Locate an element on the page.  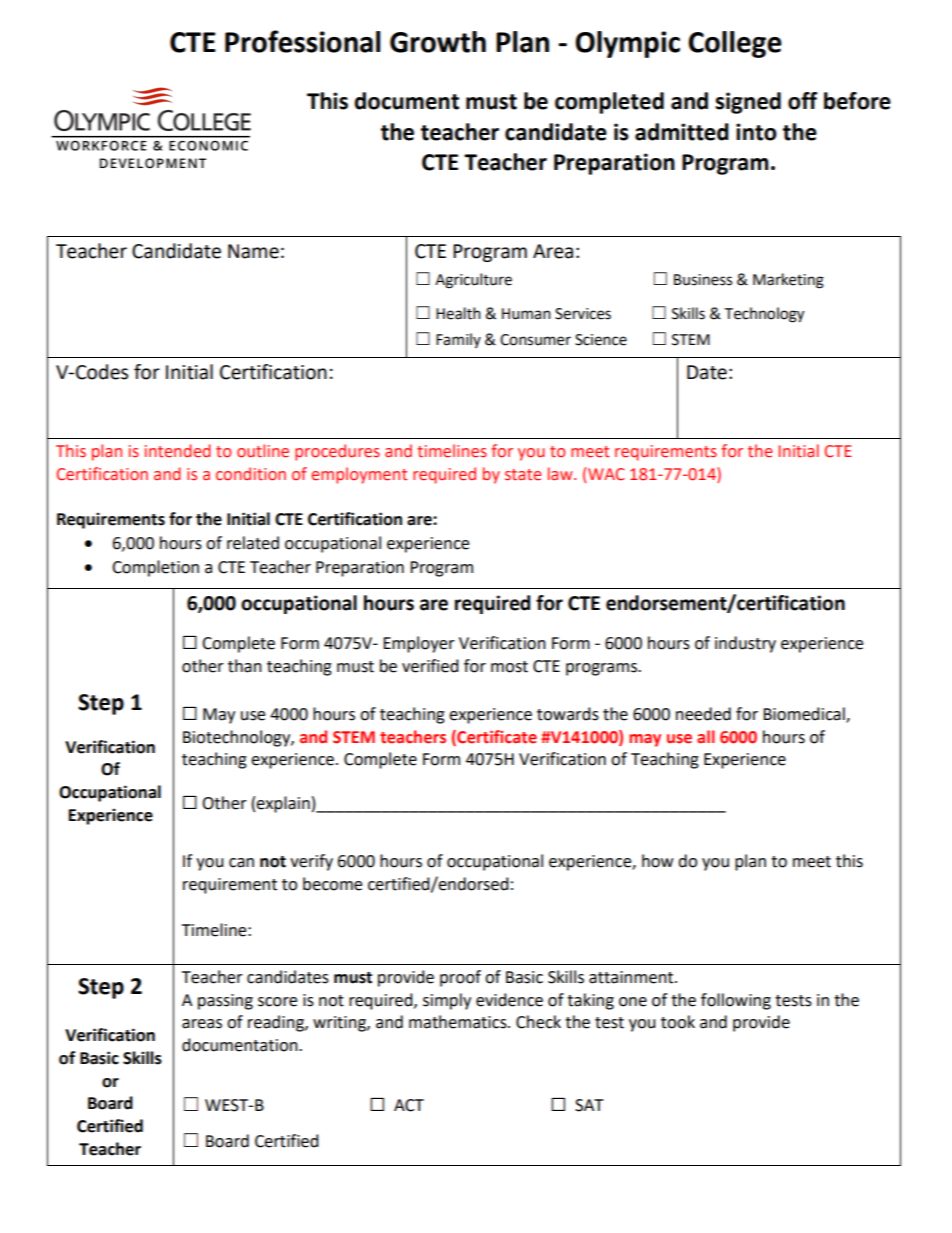
towards is located at coordinates (568, 714).
